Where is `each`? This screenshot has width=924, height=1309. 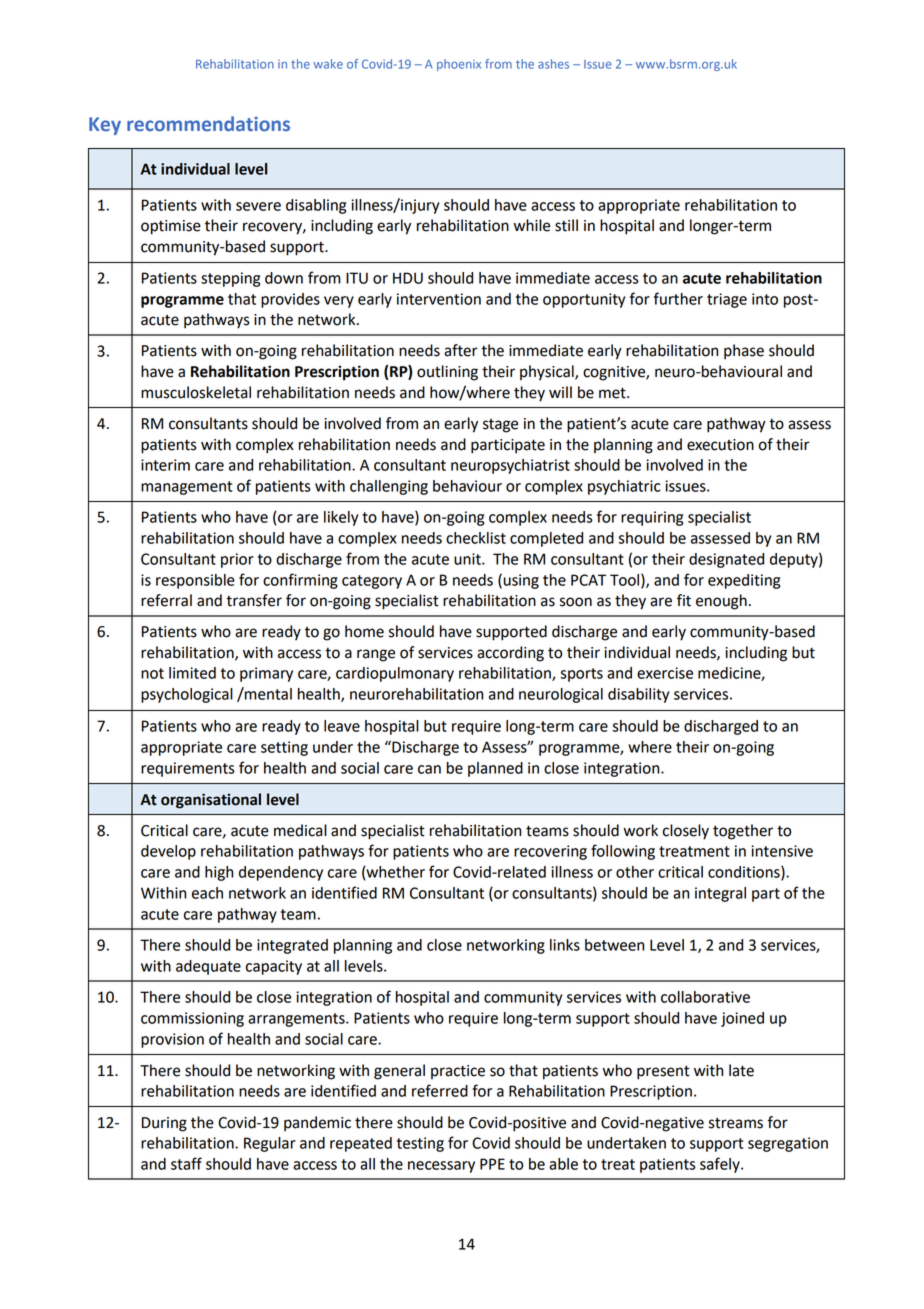
each is located at coordinates (207, 893).
